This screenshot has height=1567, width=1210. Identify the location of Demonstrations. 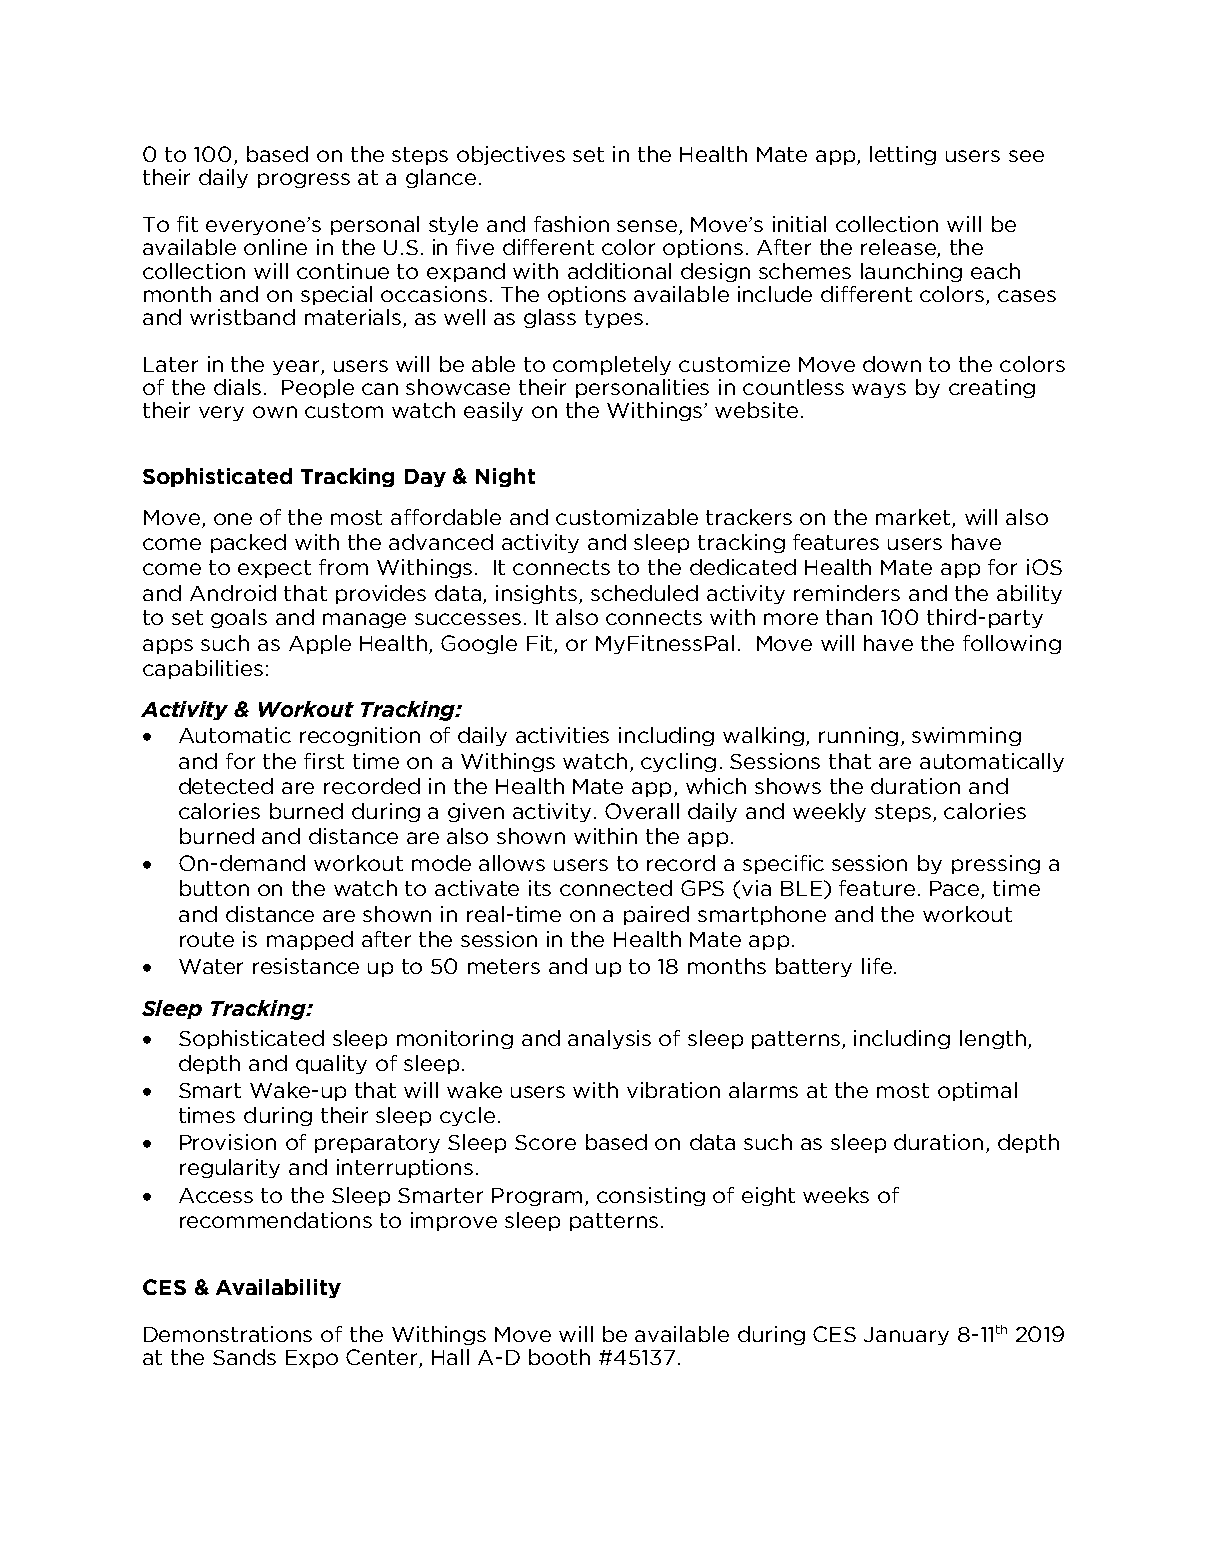
(228, 1334).
